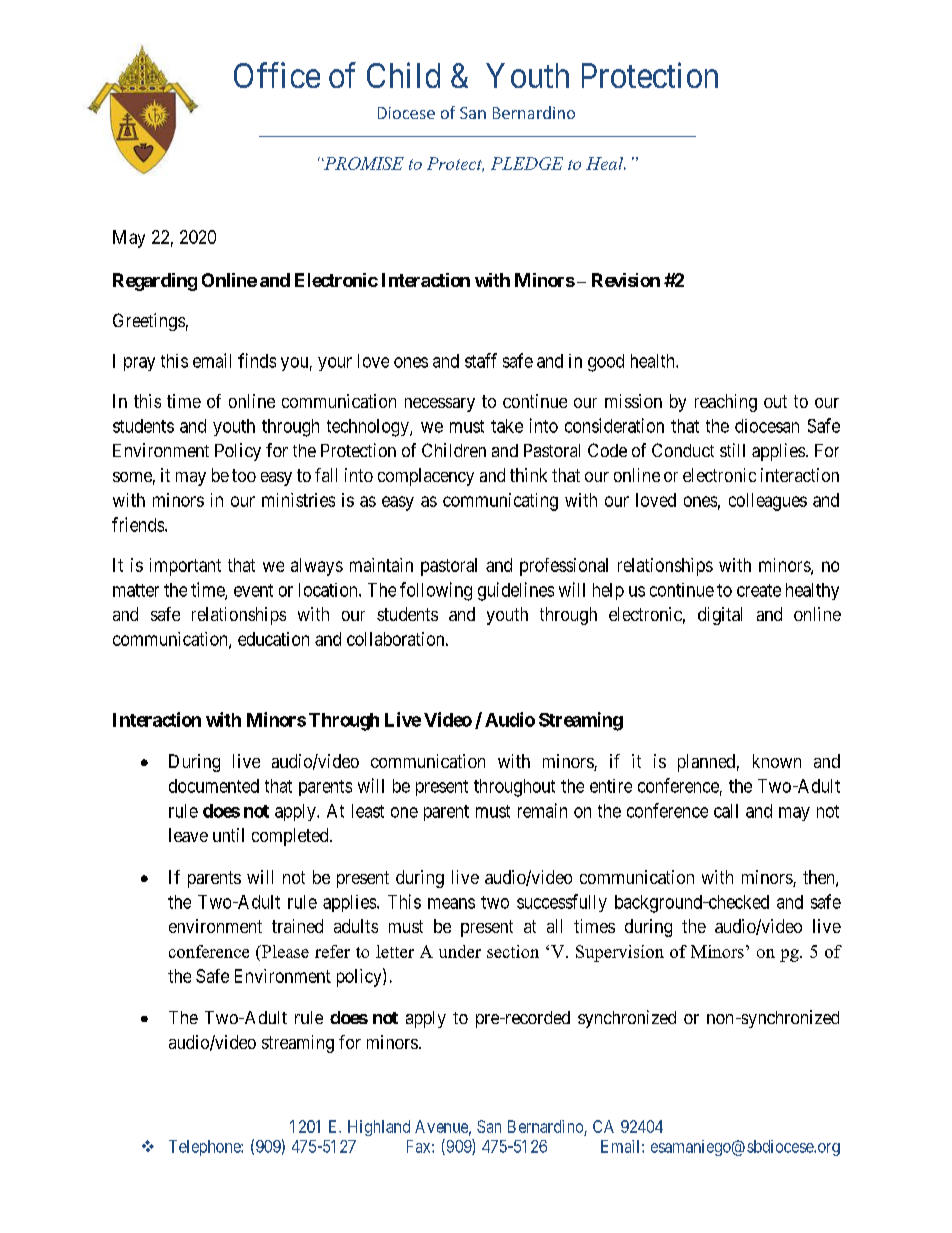 This screenshot has width=952, height=1233. Describe the element at coordinates (253, 590) in the screenshot. I see `event` at that location.
